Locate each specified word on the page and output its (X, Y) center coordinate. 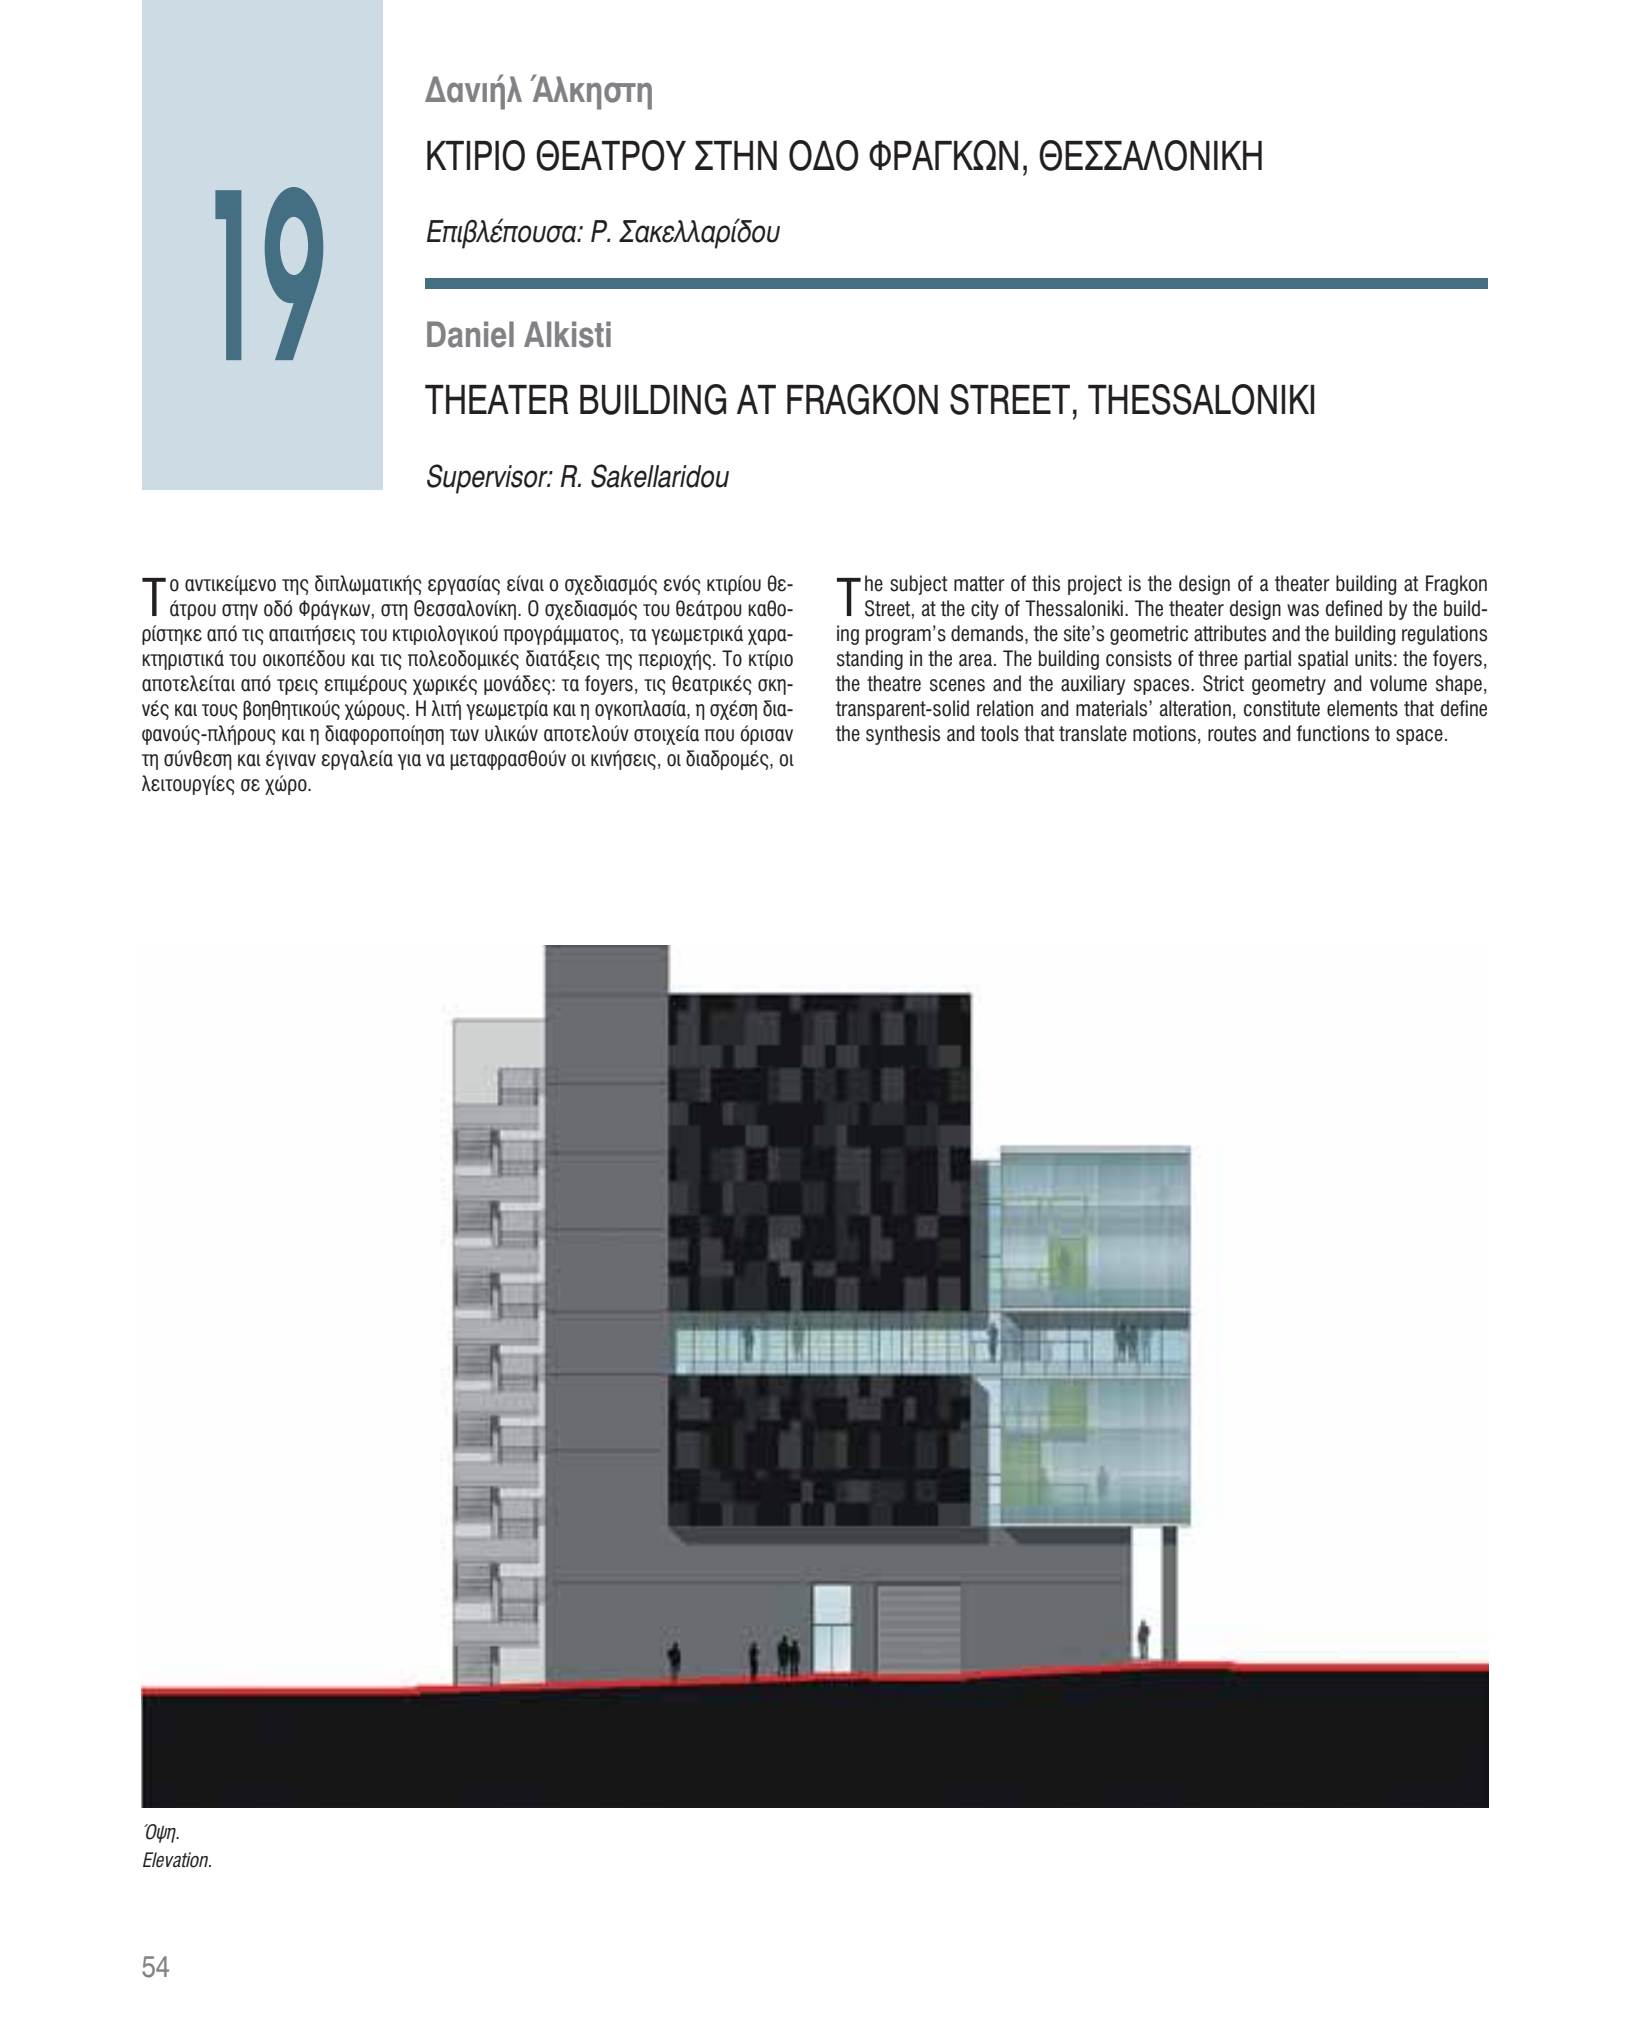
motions (1164, 733)
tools (999, 733)
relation (1005, 708)
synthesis (903, 735)
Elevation (177, 1860)
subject (918, 585)
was (1303, 610)
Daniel (470, 334)
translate (1093, 733)
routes (1232, 734)
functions (1332, 733)
